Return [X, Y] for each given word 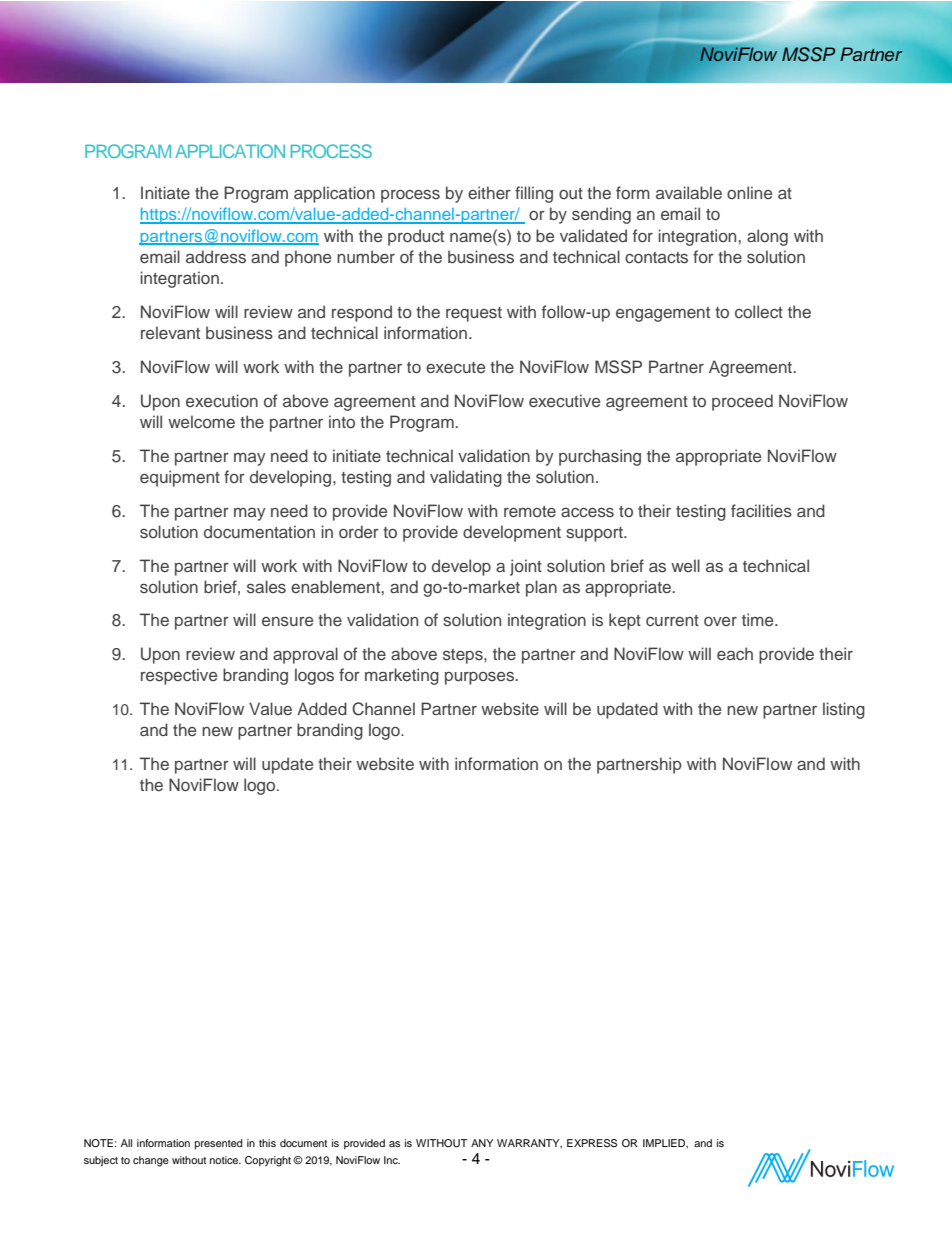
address [216, 256]
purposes [481, 678]
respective [179, 676]
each [735, 653]
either [489, 192]
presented [219, 1144]
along [767, 237]
